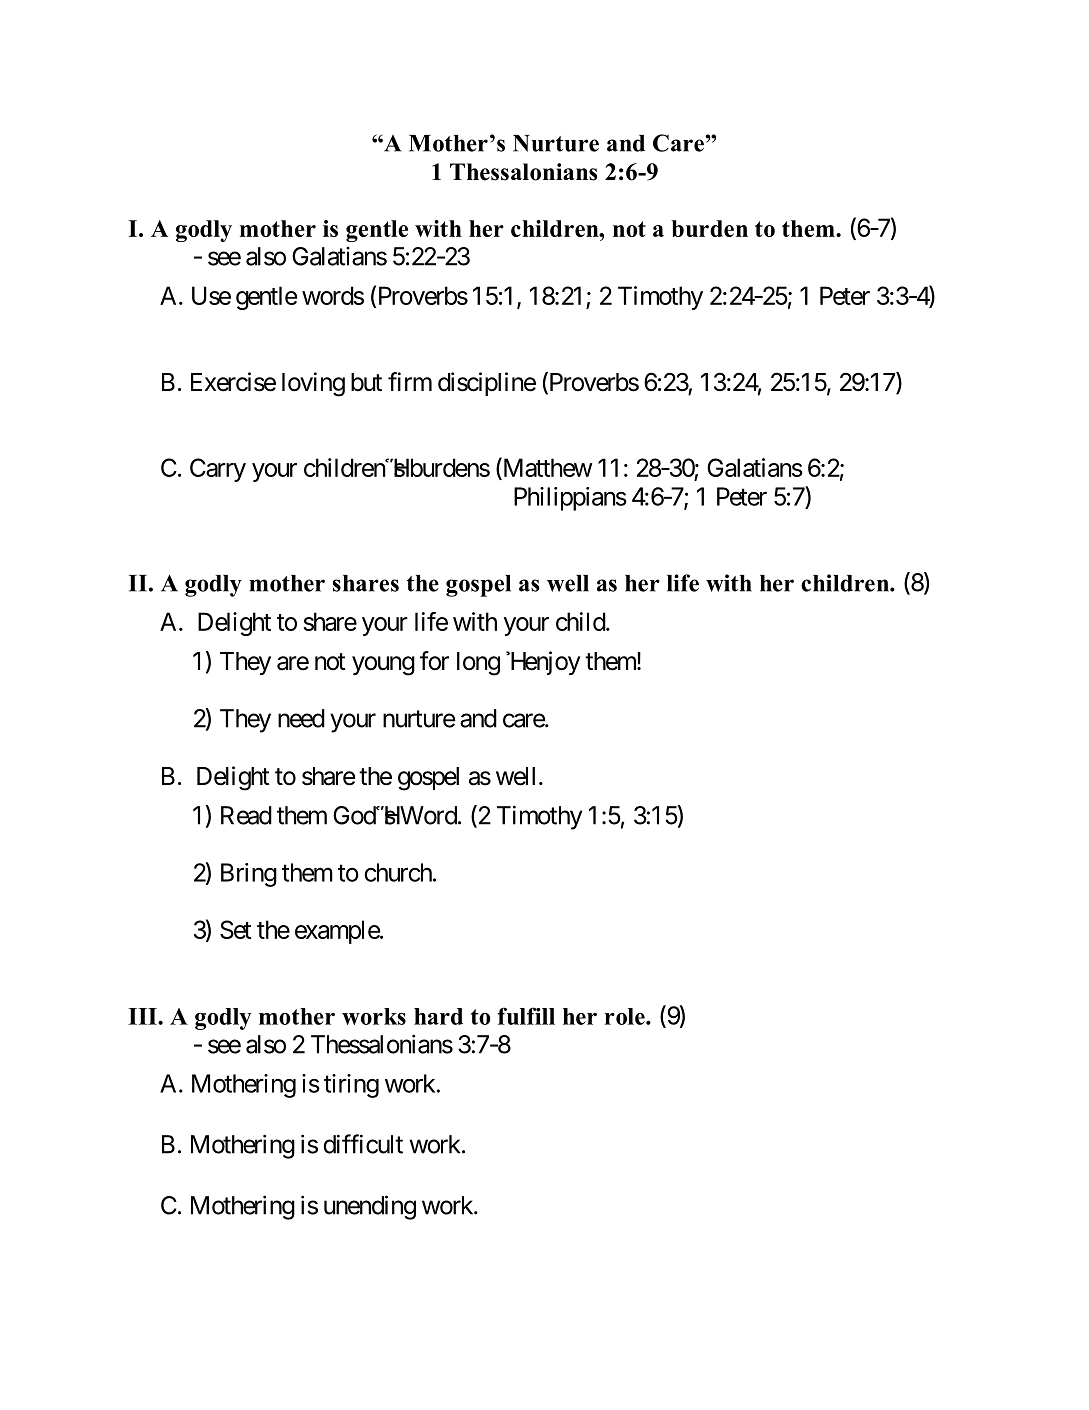 Image resolution: width=1089 pixels, height=1410 pixels. What do you see at coordinates (434, 661) in the screenshot?
I see `for` at bounding box center [434, 661].
